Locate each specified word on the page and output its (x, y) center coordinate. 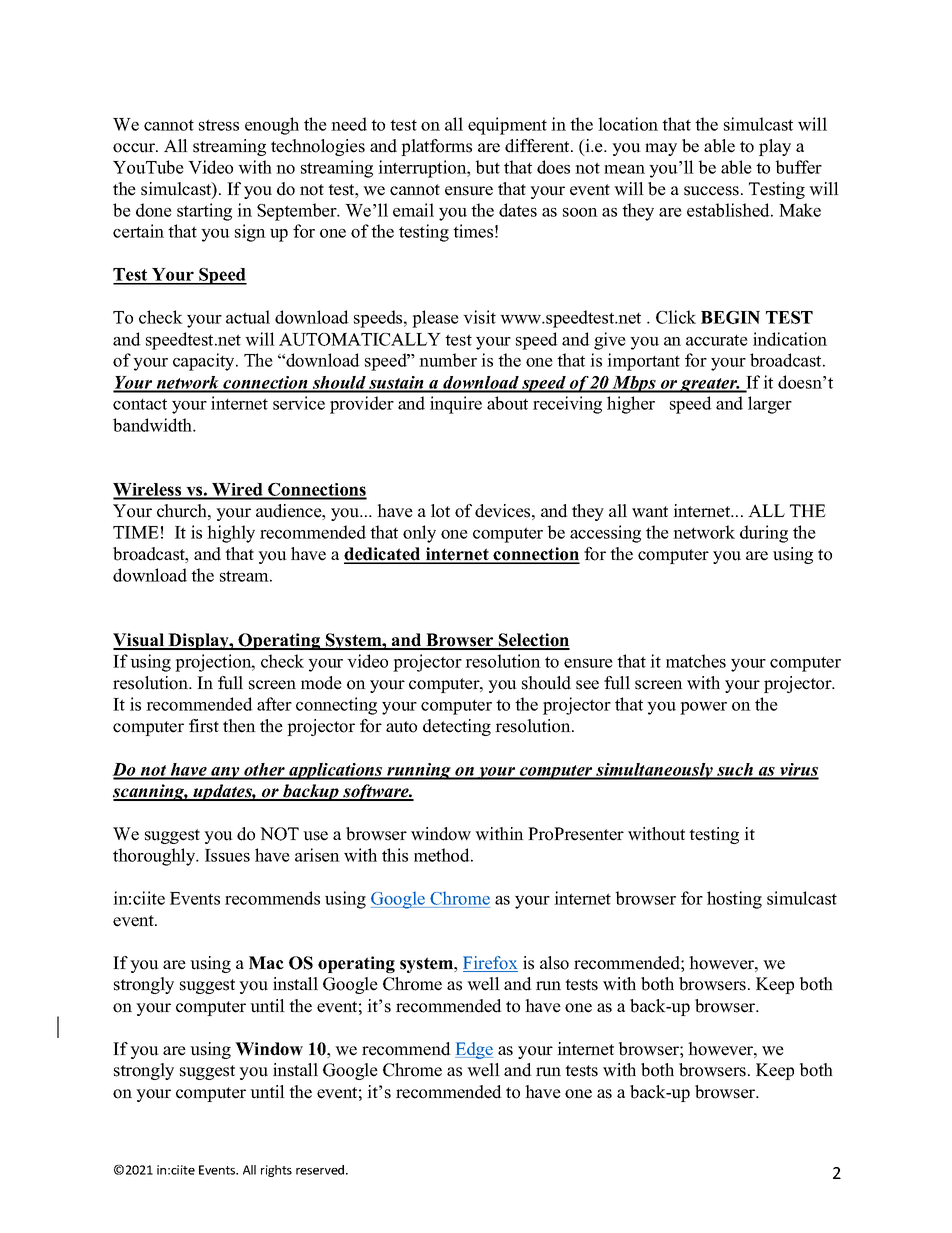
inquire (456, 405)
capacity (205, 362)
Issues (227, 855)
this (395, 855)
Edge (474, 1050)
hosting (734, 900)
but (488, 167)
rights (276, 1171)
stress (219, 125)
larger (770, 405)
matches (696, 661)
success (711, 191)
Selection (533, 641)
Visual (140, 641)
